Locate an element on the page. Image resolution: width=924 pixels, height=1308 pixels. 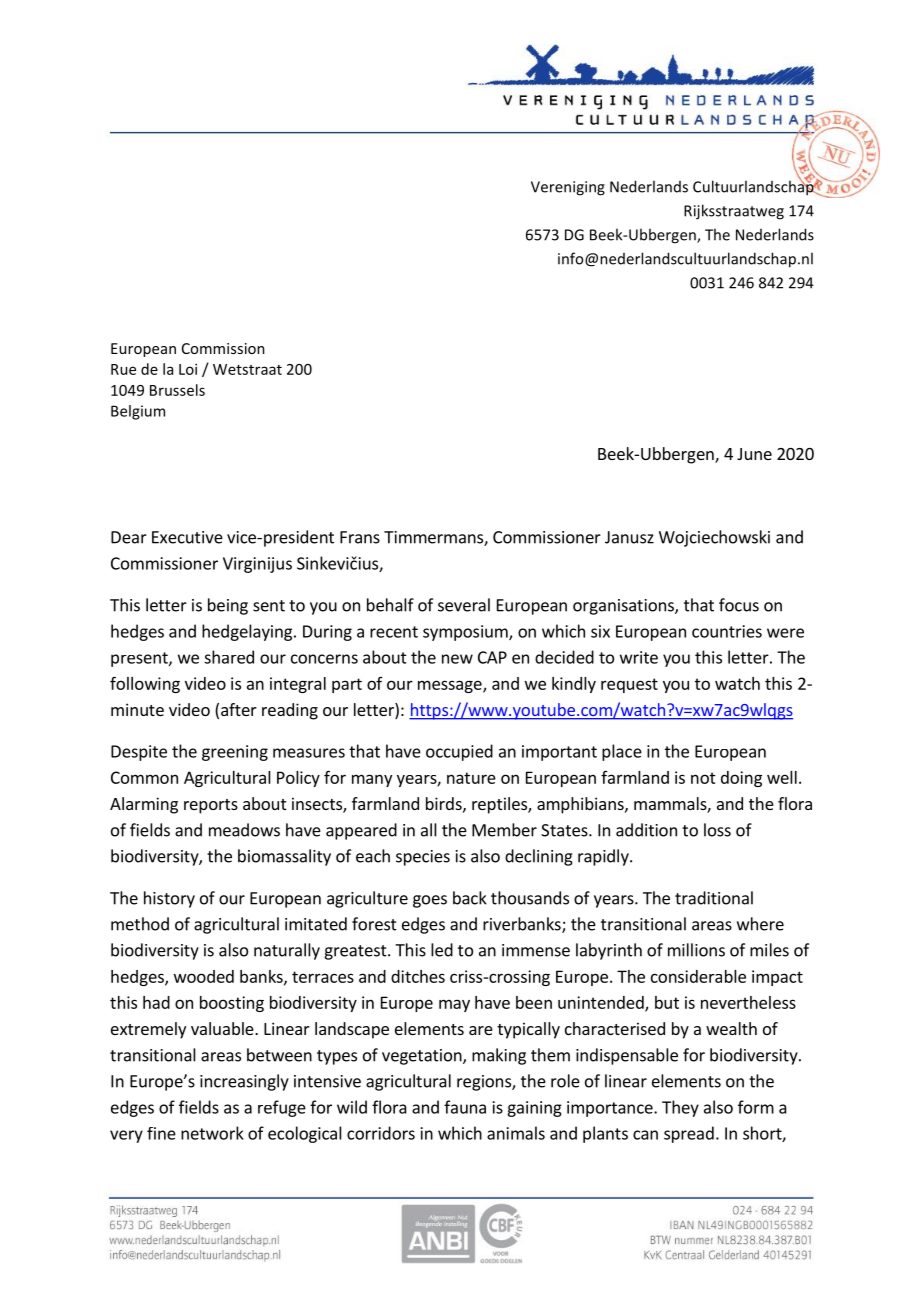
led is located at coordinates (442, 950).
